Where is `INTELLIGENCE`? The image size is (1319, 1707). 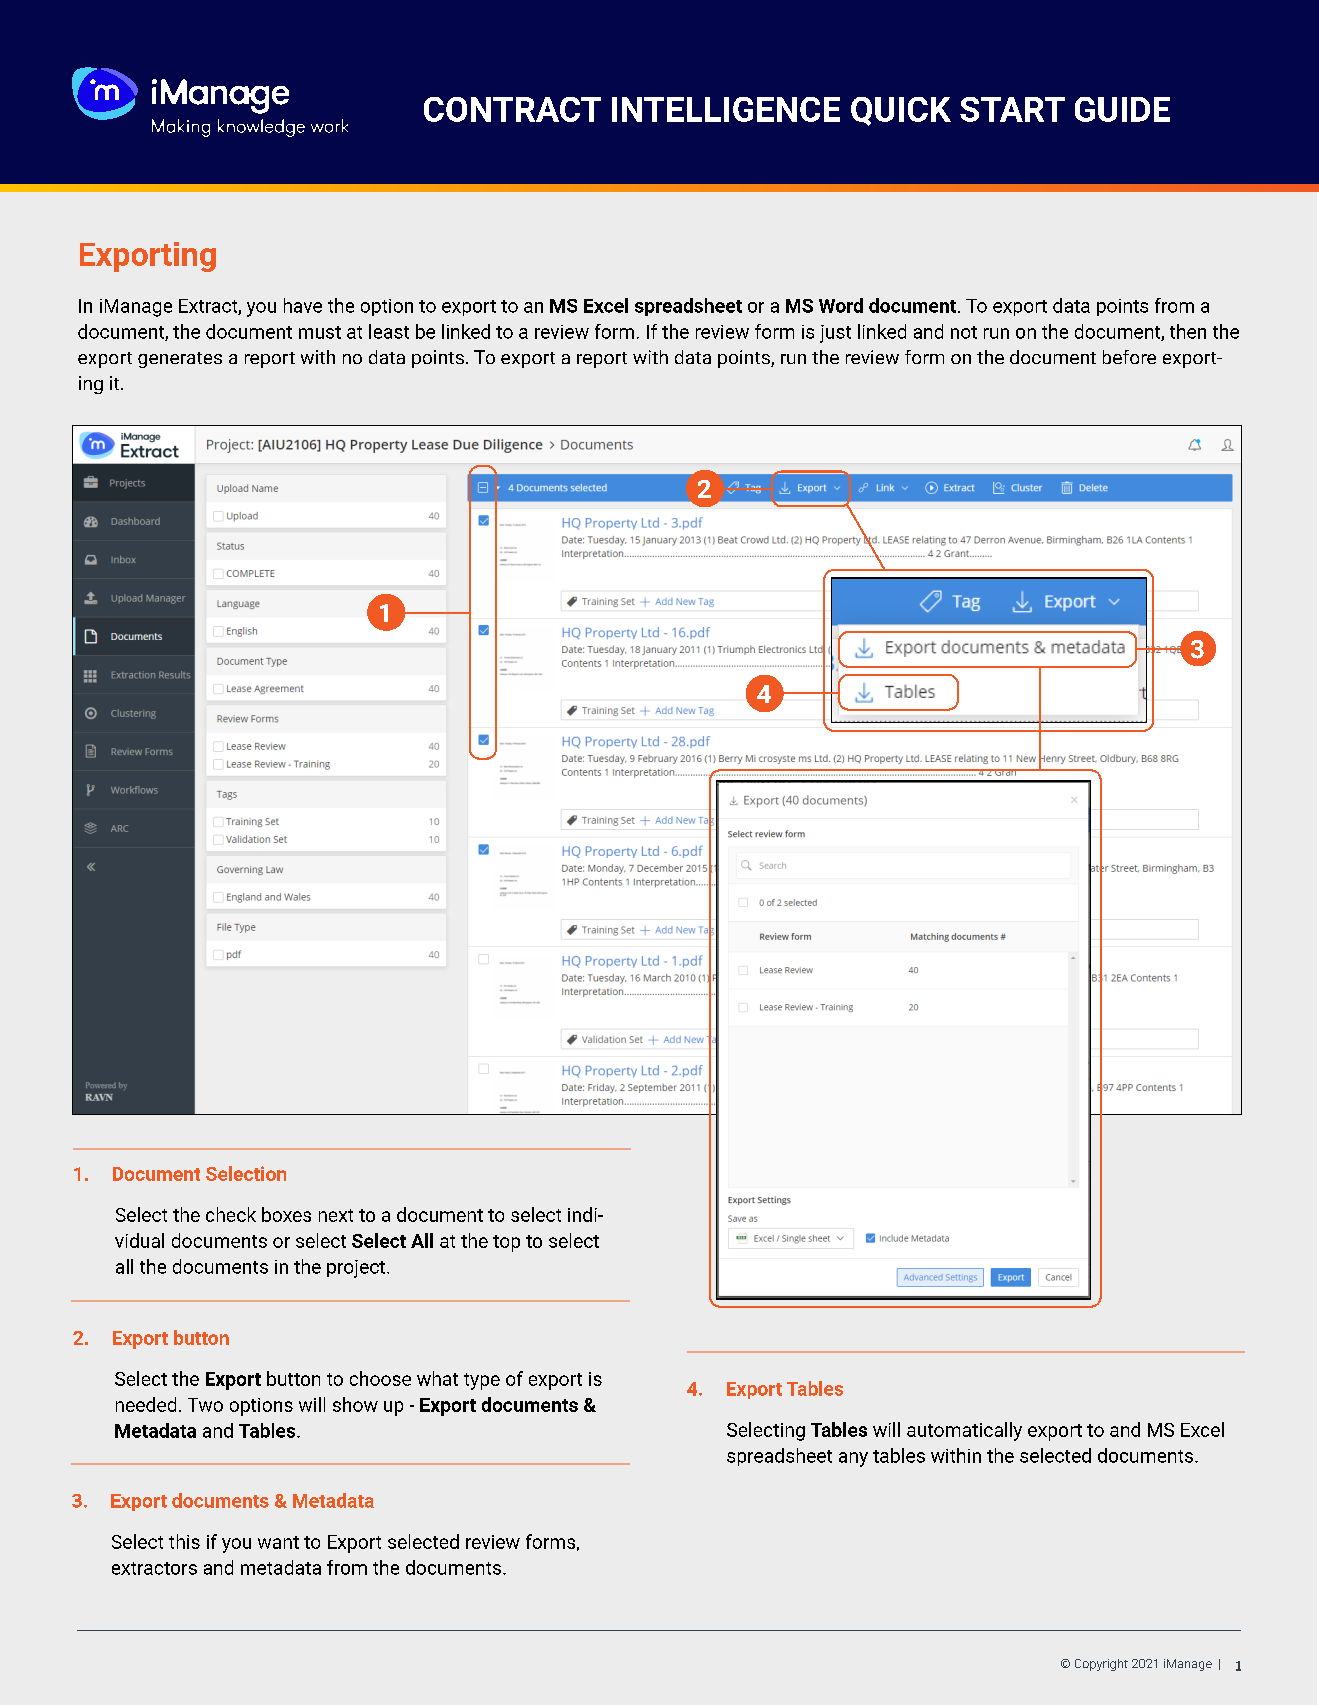
INTELLIGENCE is located at coordinates (726, 109).
